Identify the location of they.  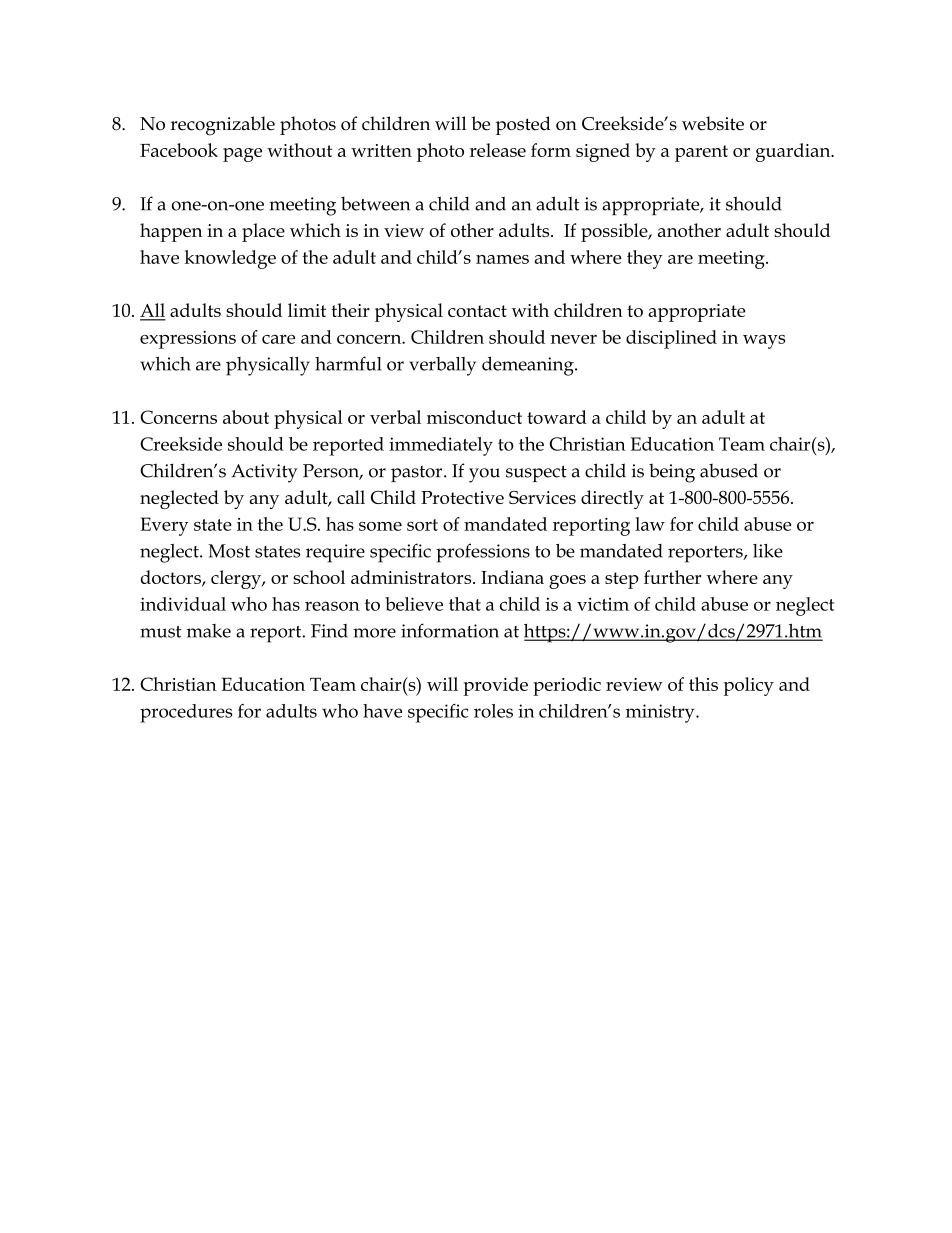
(645, 259).
